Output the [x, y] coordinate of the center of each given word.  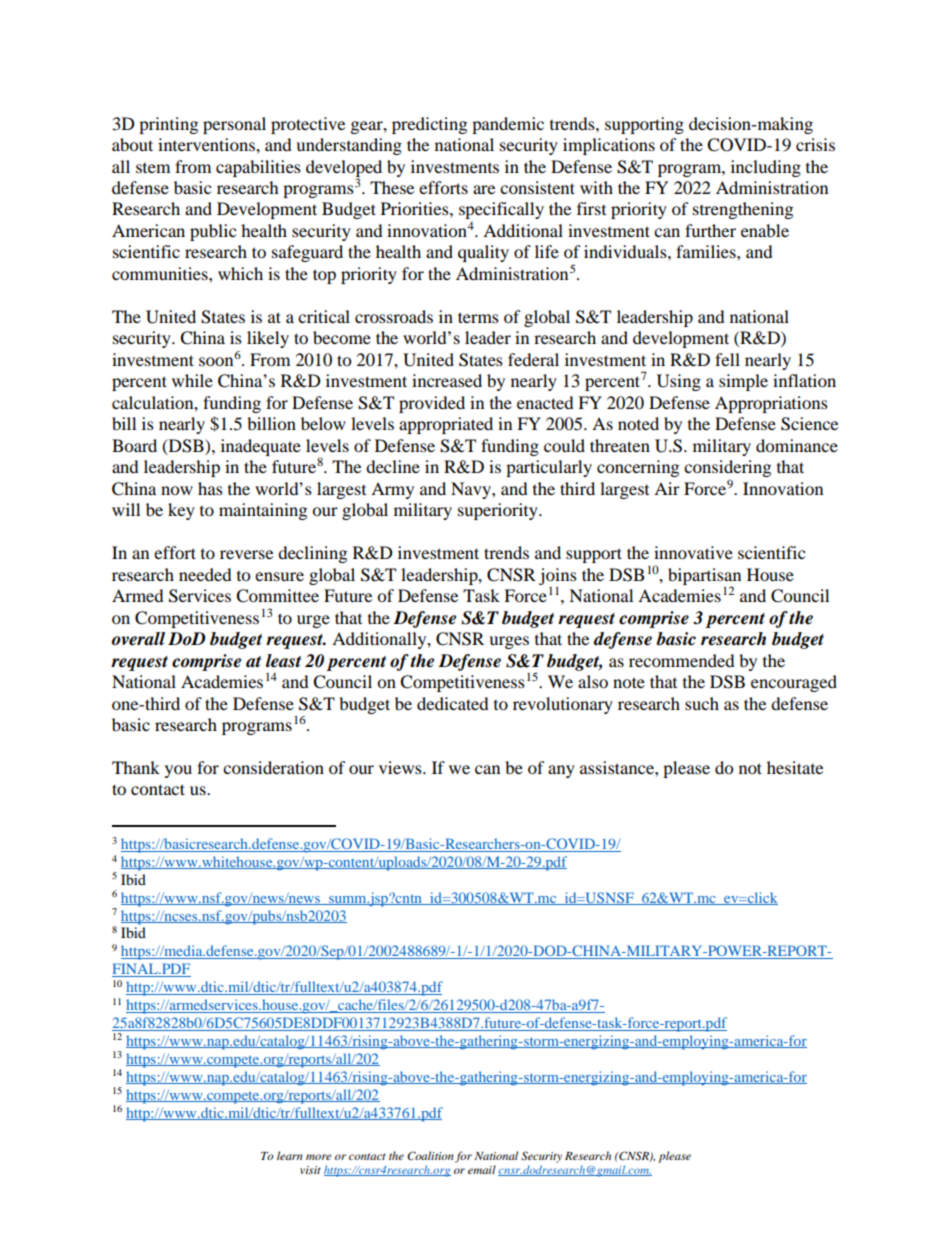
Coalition [430, 1155]
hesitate [795, 767]
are [484, 189]
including [766, 168]
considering [727, 468]
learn [290, 1155]
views [401, 767]
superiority [499, 511]
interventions [207, 144]
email [482, 1169]
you [178, 771]
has [210, 488]
